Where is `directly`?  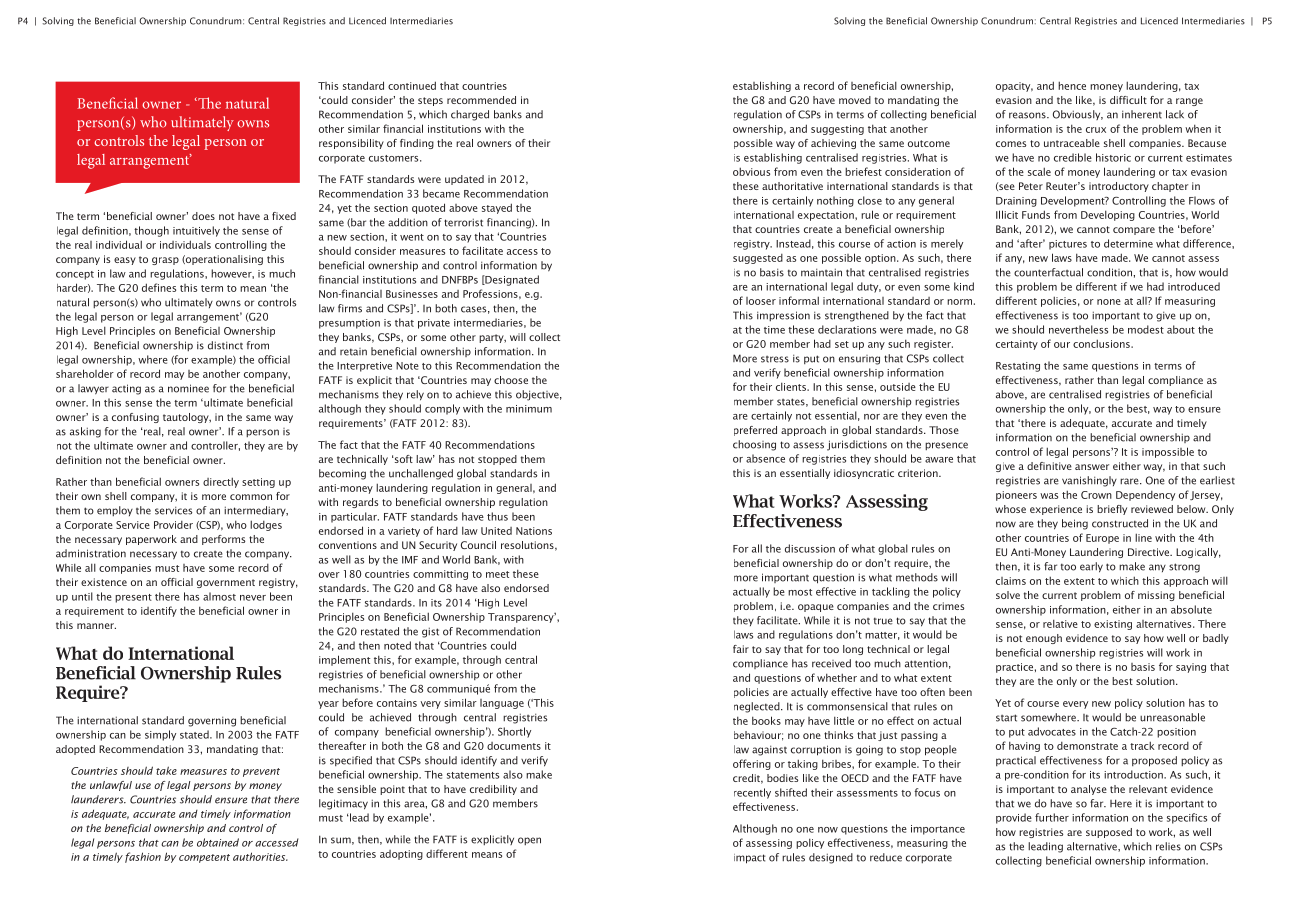
directly is located at coordinates (221, 482).
